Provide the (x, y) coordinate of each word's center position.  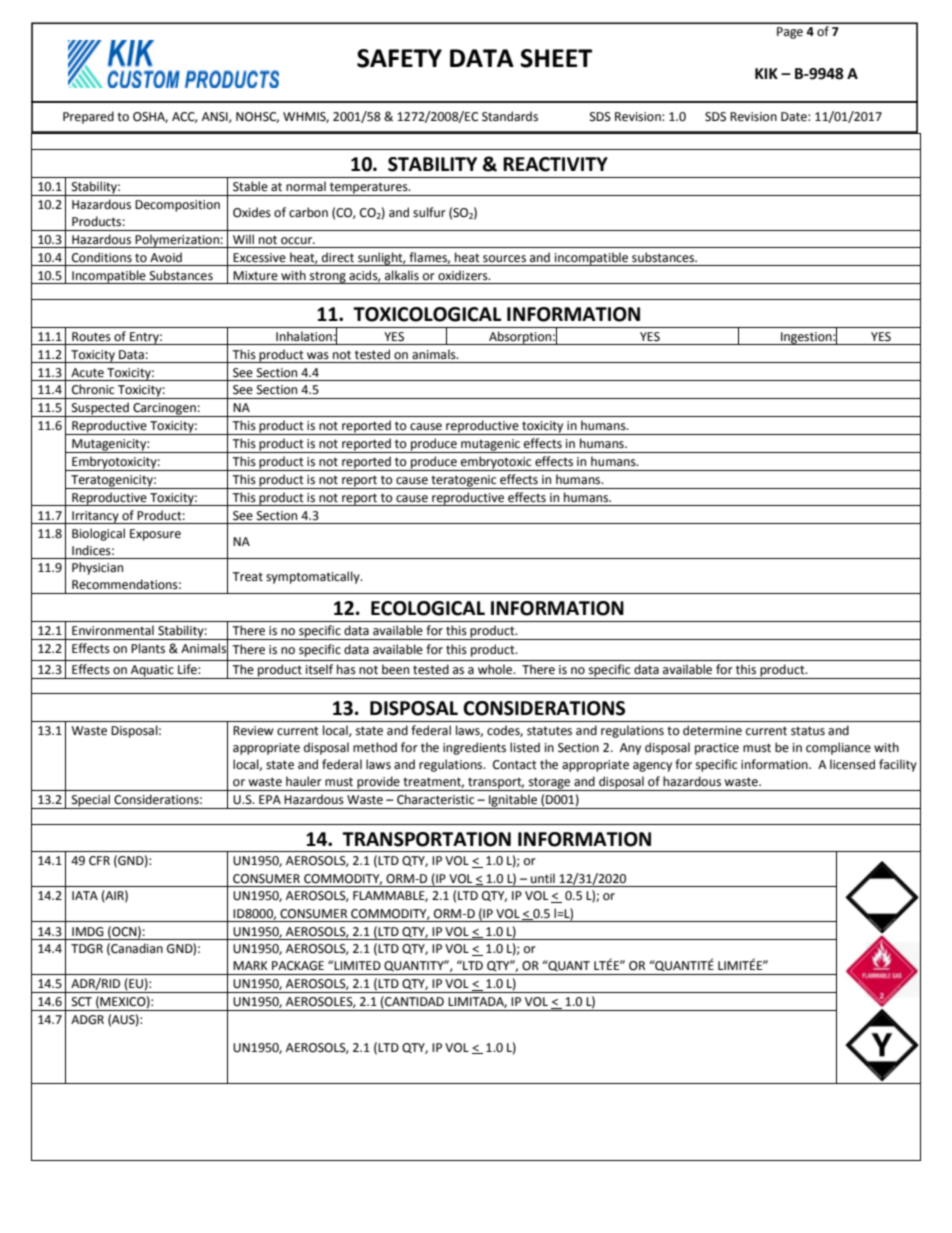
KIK (766, 73)
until (543, 878)
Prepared (88, 117)
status (808, 731)
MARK (250, 965)
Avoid (166, 257)
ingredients (474, 748)
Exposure (155, 535)
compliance (838, 748)
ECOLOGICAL (428, 608)
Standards (510, 116)
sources (504, 259)
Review (253, 731)
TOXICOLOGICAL (427, 314)
